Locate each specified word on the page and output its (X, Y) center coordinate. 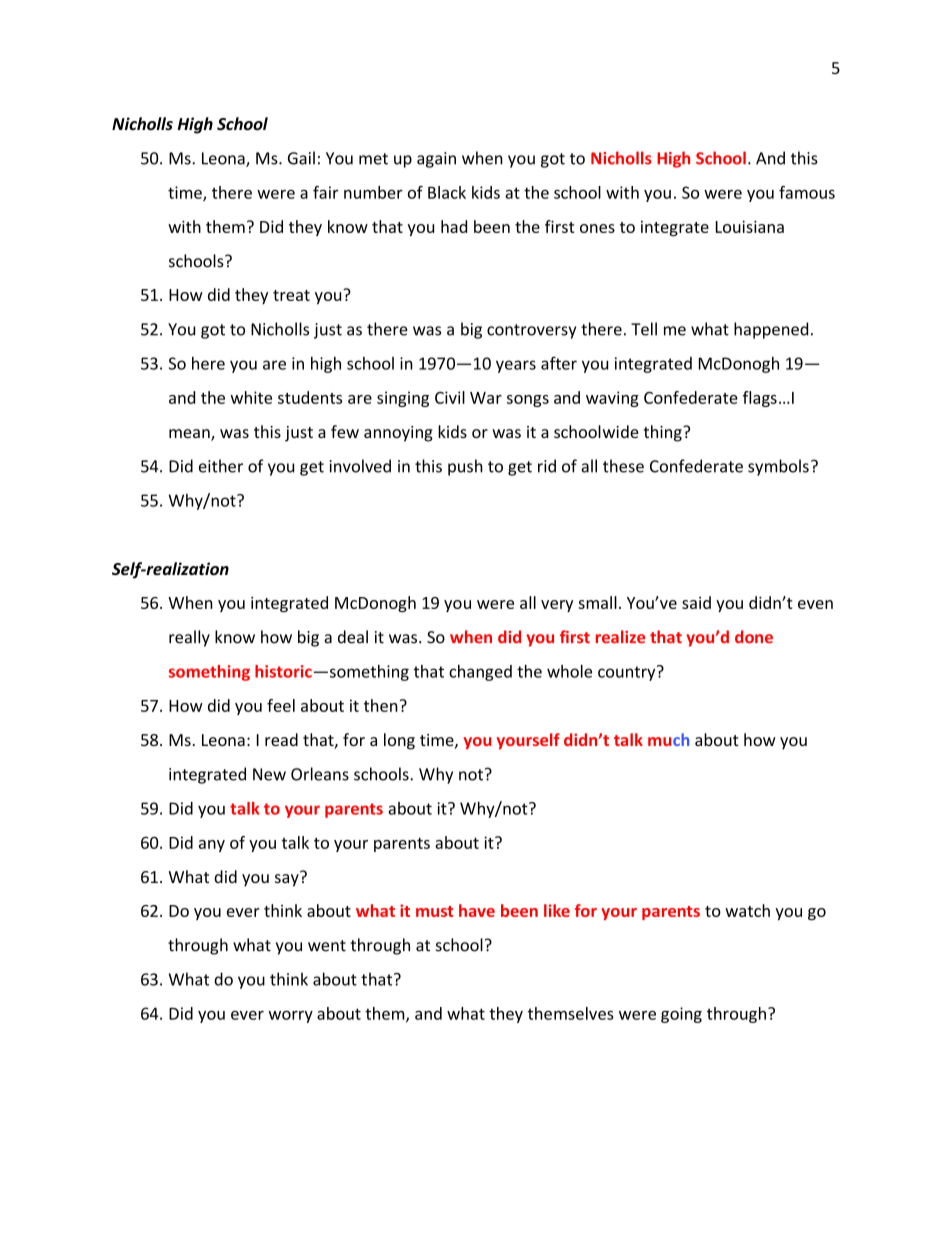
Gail (301, 158)
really (189, 638)
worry (291, 1016)
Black (447, 192)
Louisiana (750, 226)
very (557, 606)
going (681, 1015)
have (477, 910)
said (696, 602)
